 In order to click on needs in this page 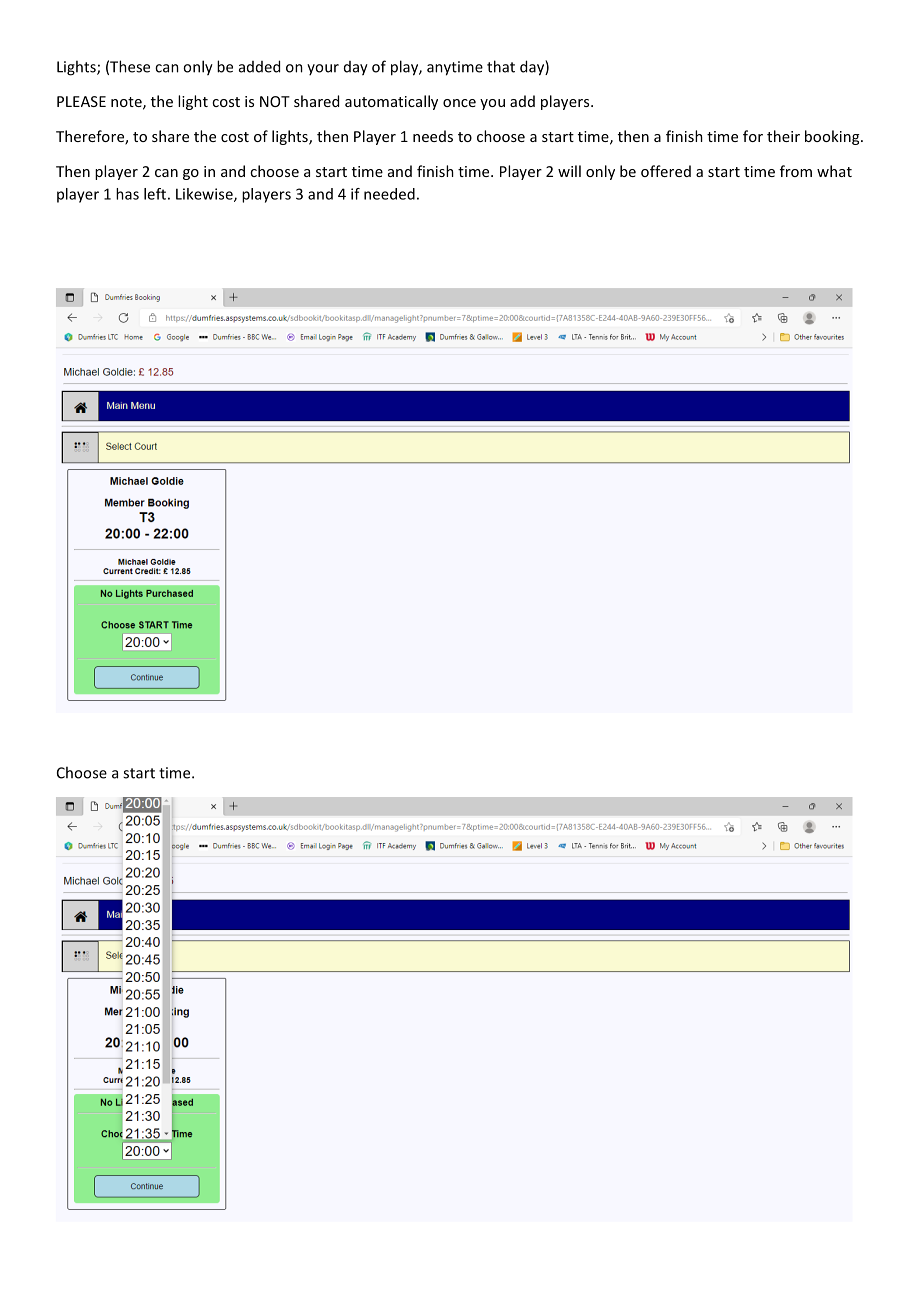, I will do `click(433, 136)`.
